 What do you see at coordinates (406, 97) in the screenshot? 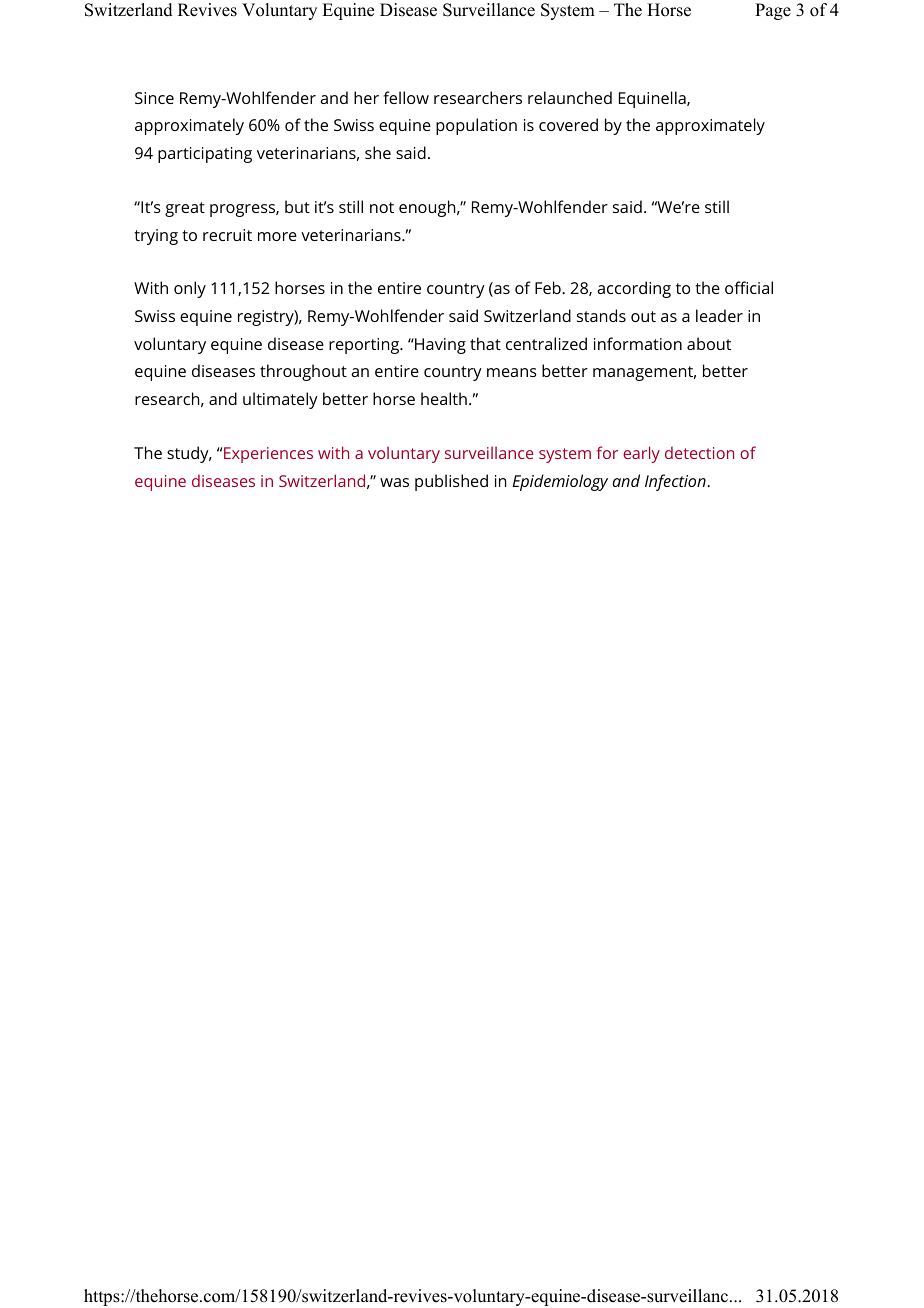
I see `fellow` at bounding box center [406, 97].
